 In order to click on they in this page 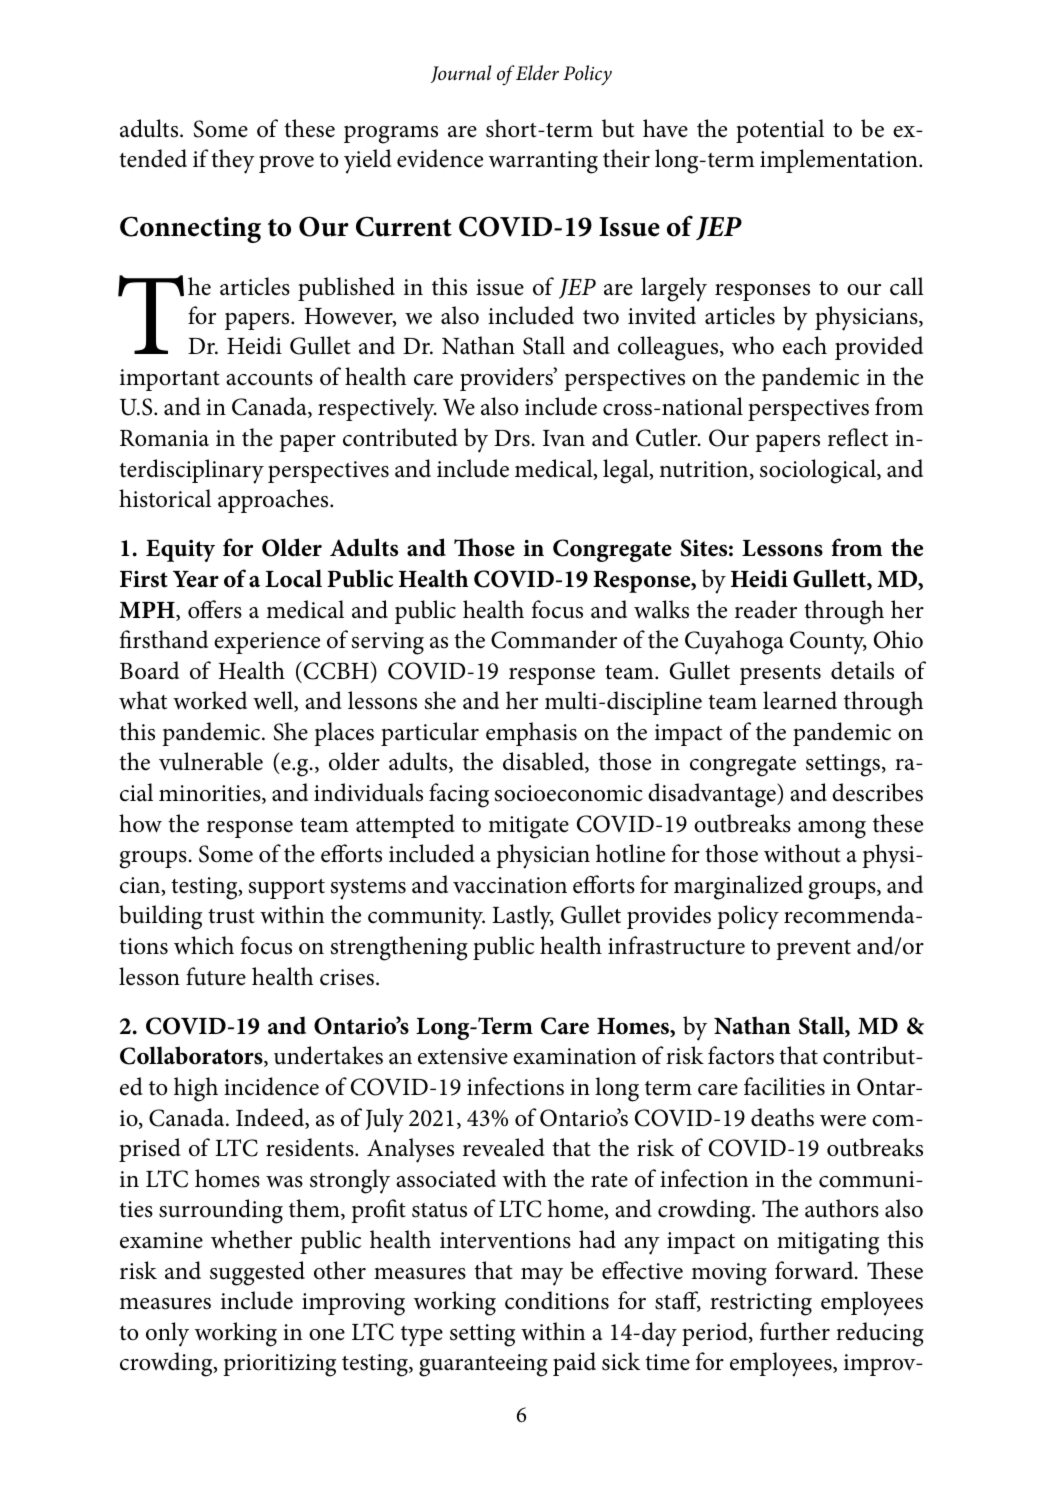, I will do `click(233, 161)`.
